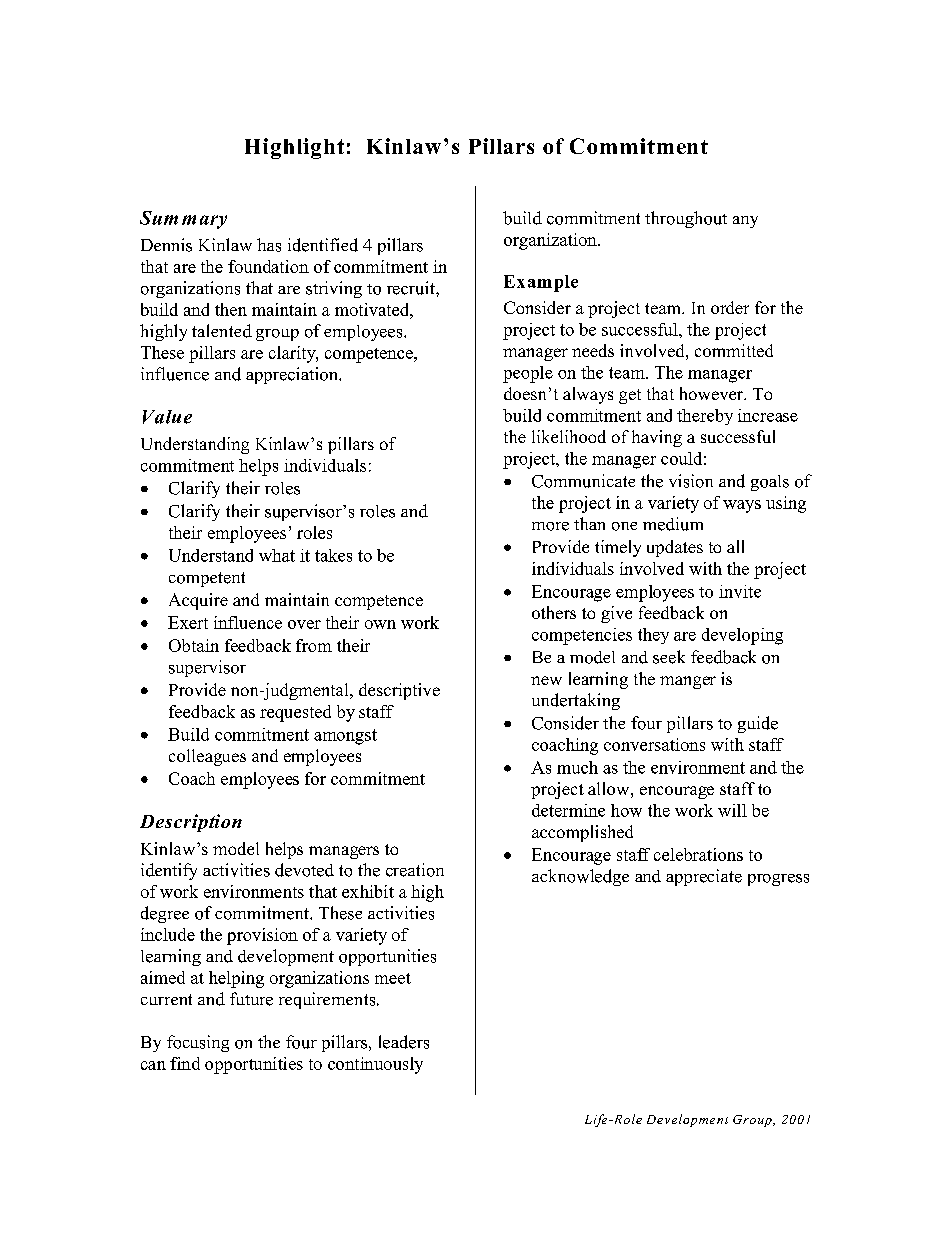 This image has width=952, height=1233. Describe the element at coordinates (569, 436) in the image. I see `likelihood` at that location.
